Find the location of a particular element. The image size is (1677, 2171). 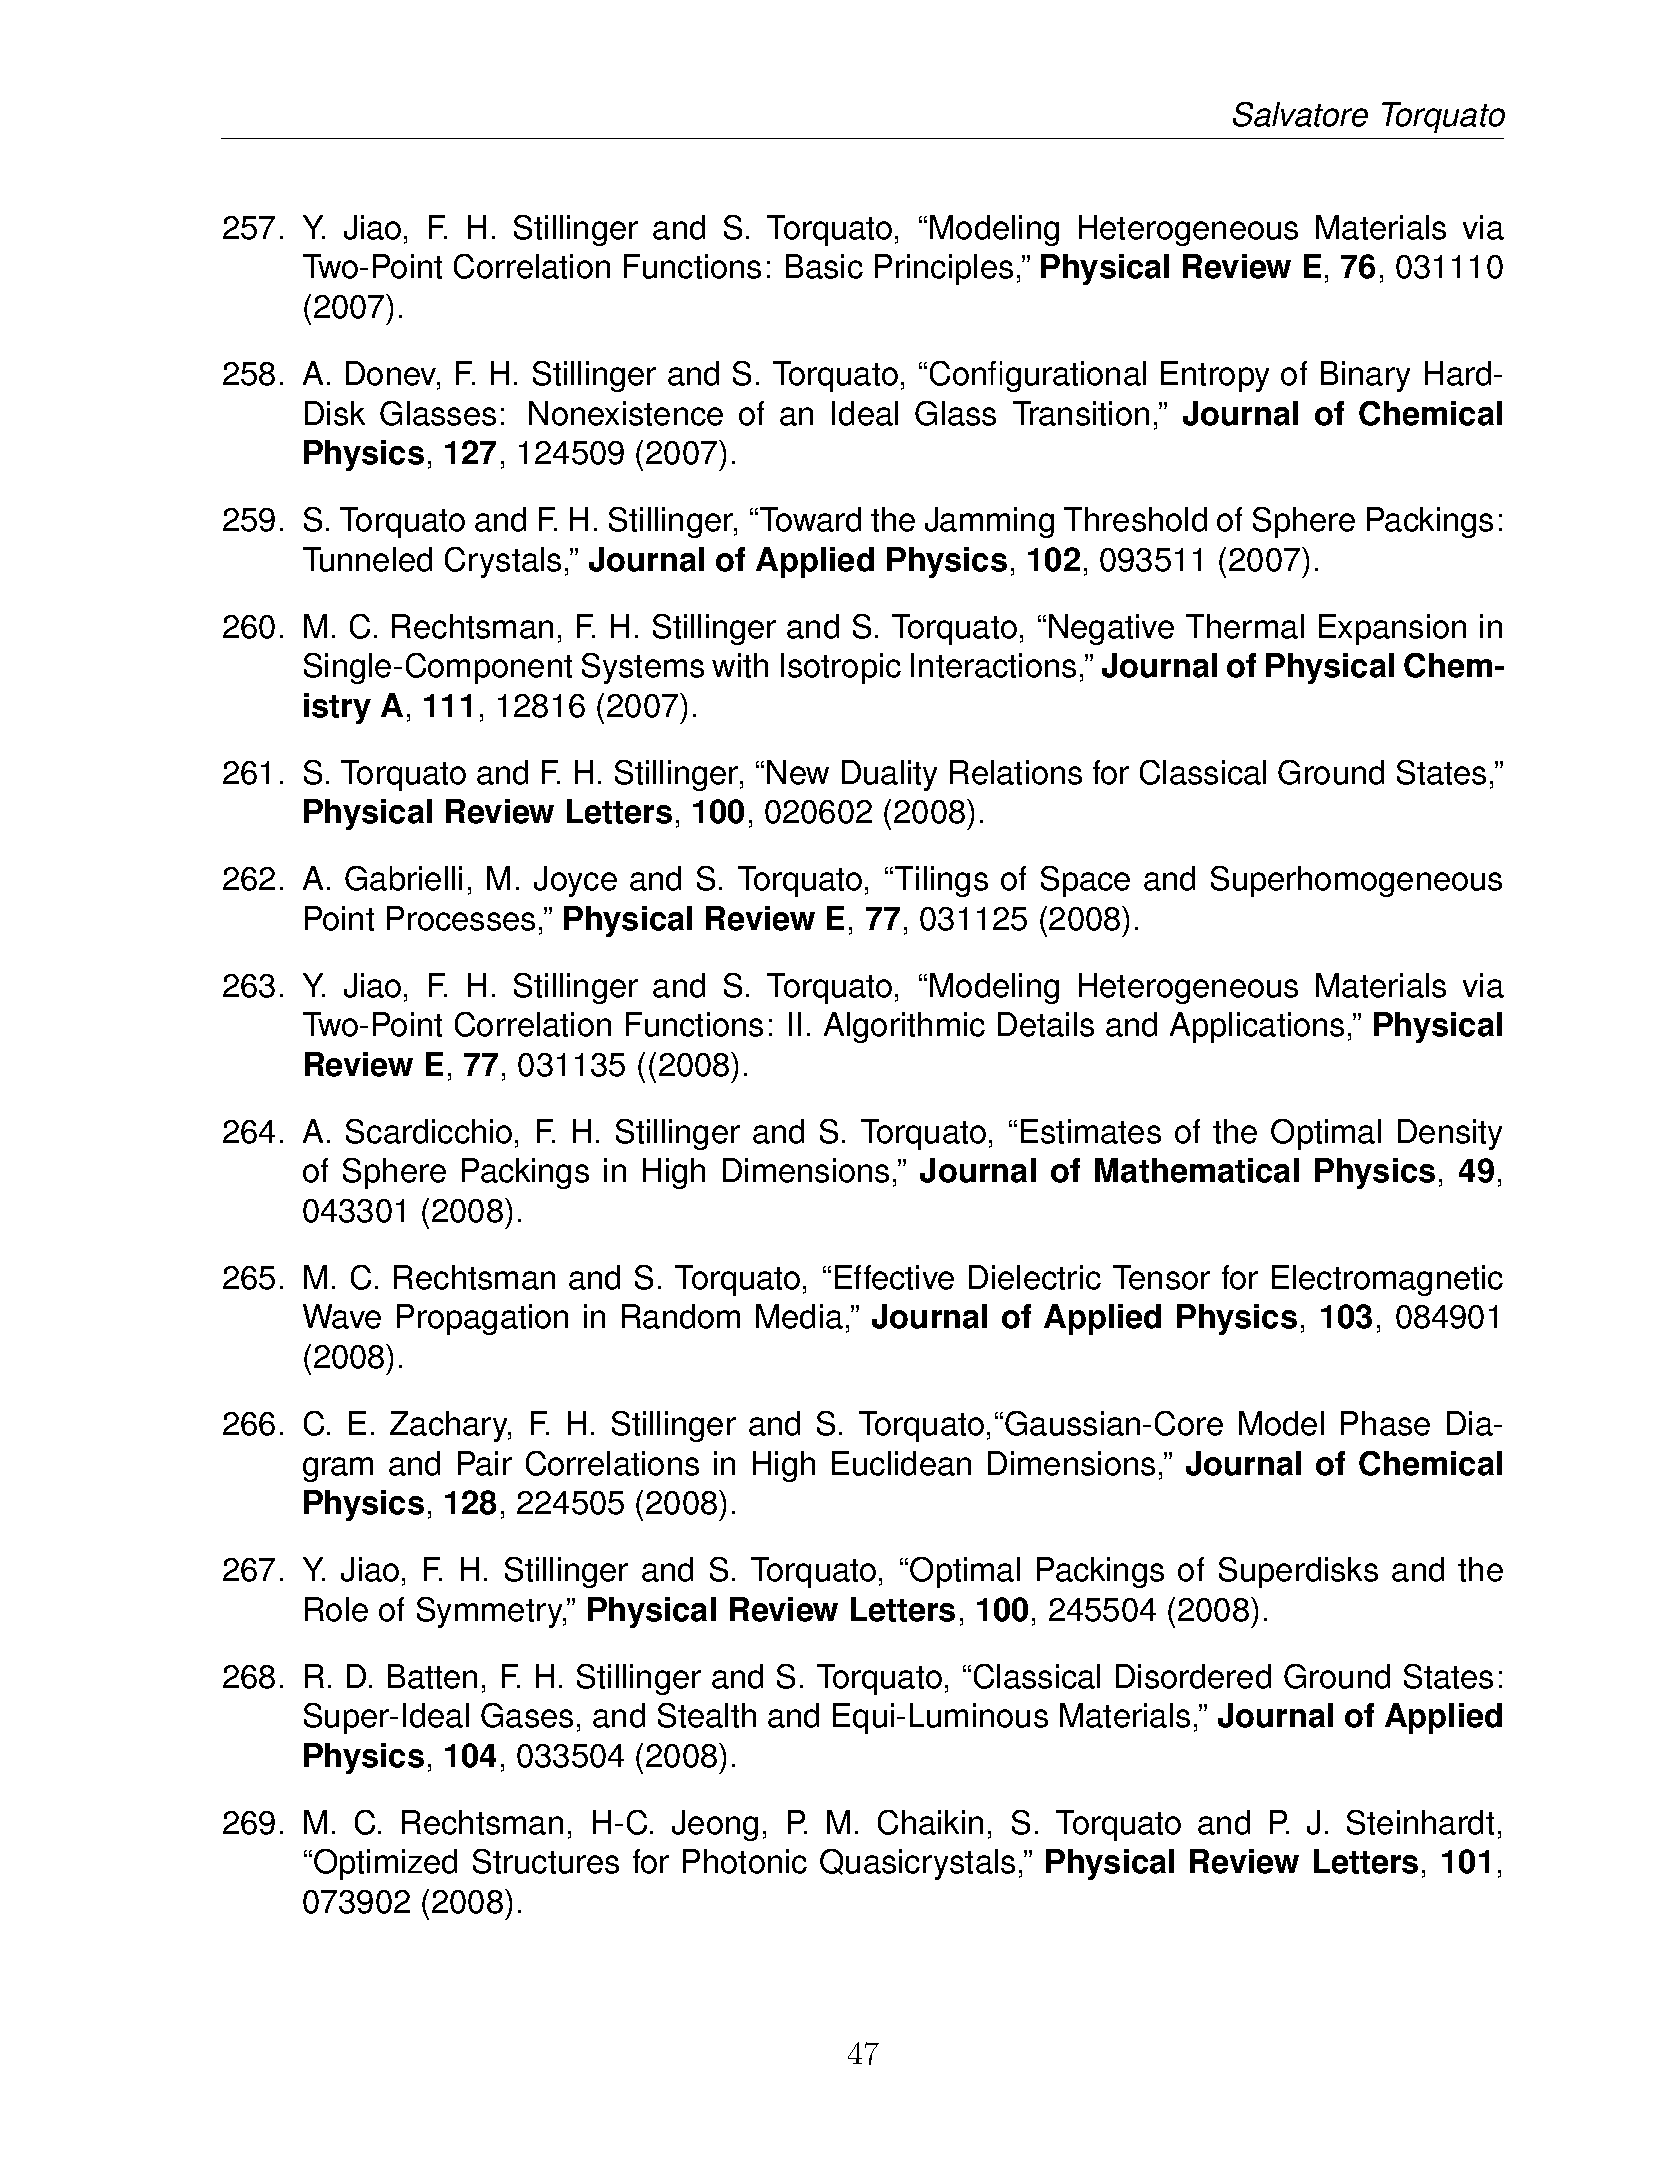

Structures is located at coordinates (546, 1861).
